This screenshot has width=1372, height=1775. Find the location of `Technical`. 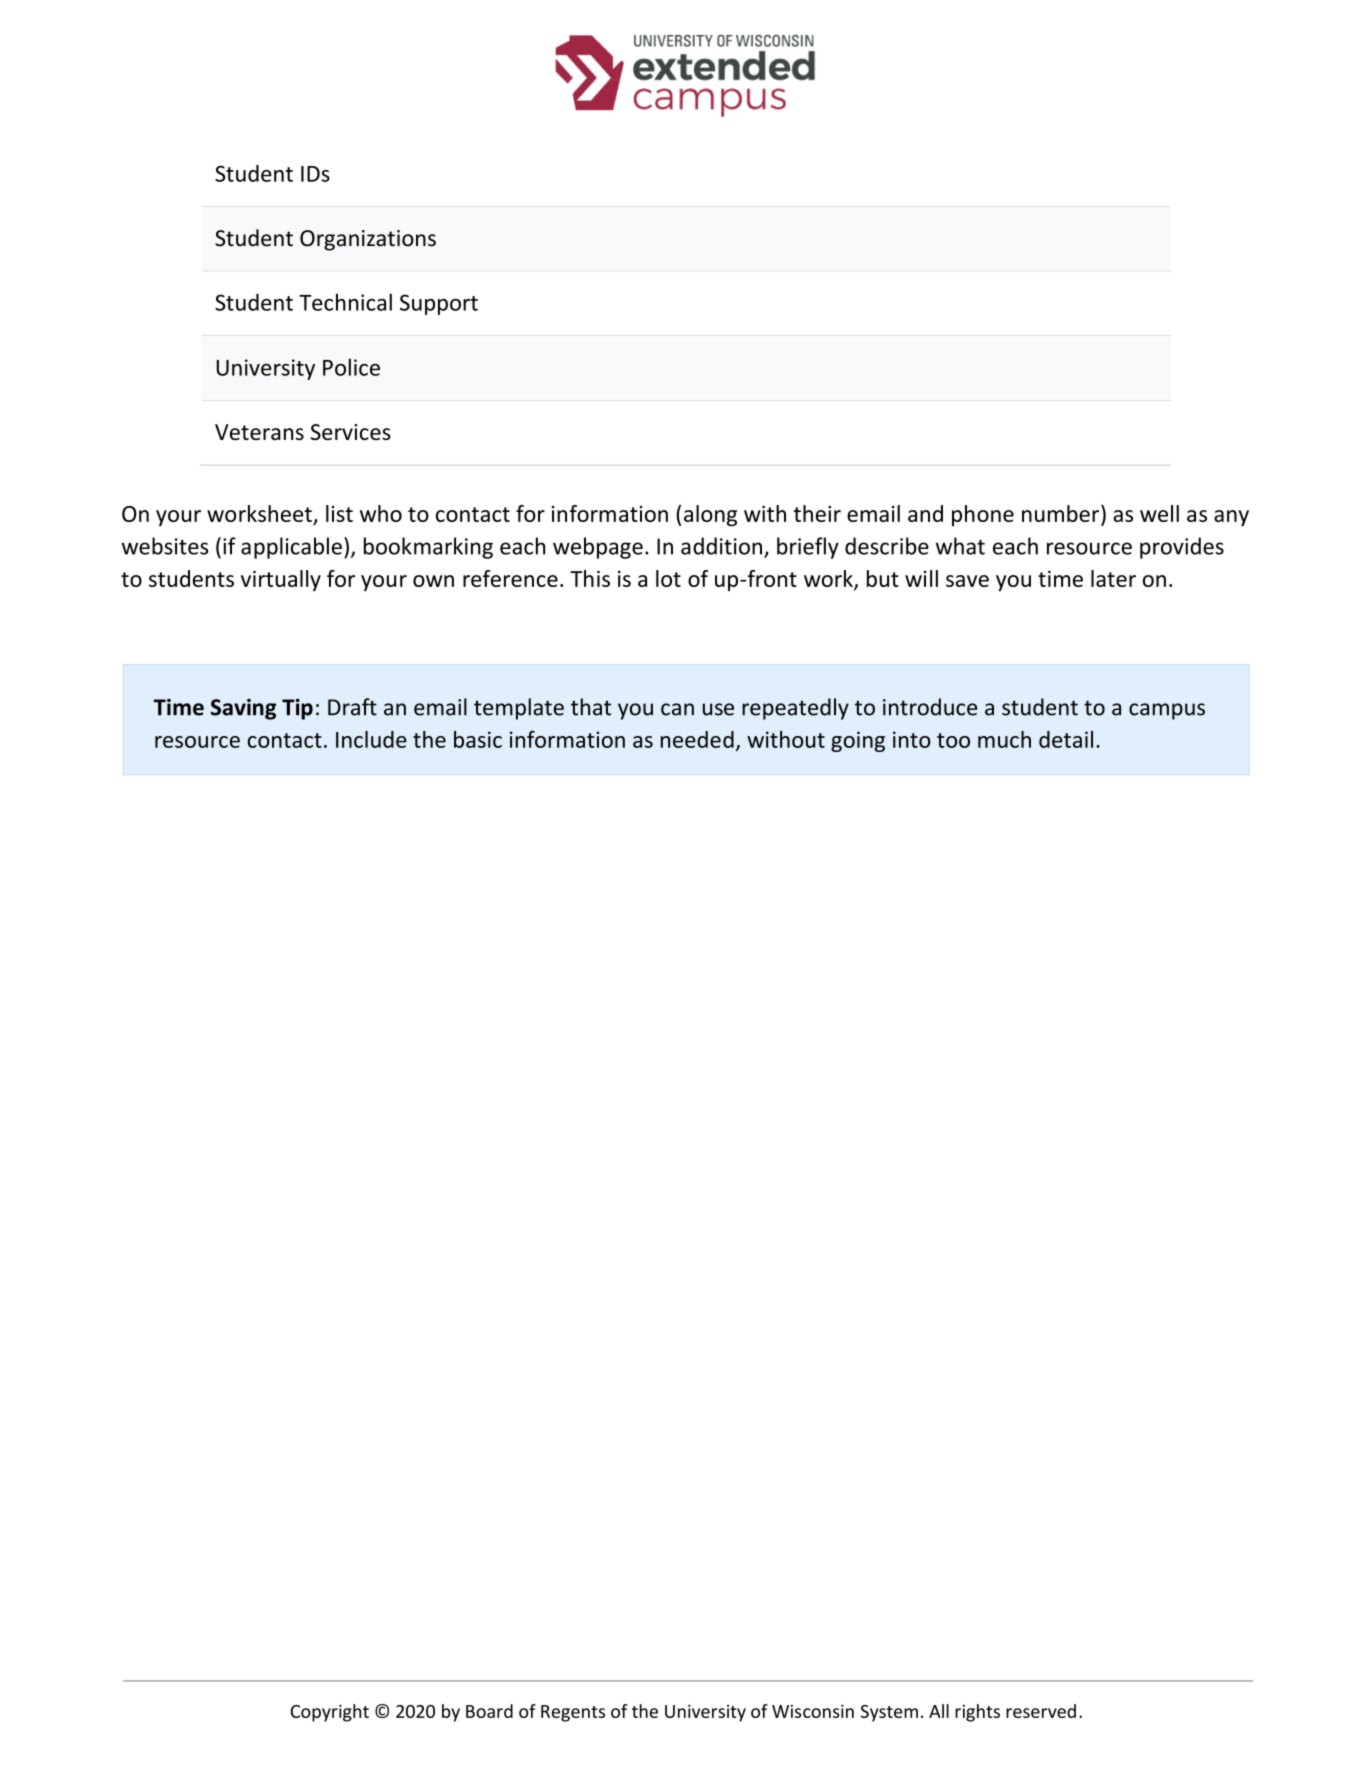

Technical is located at coordinates (345, 302).
